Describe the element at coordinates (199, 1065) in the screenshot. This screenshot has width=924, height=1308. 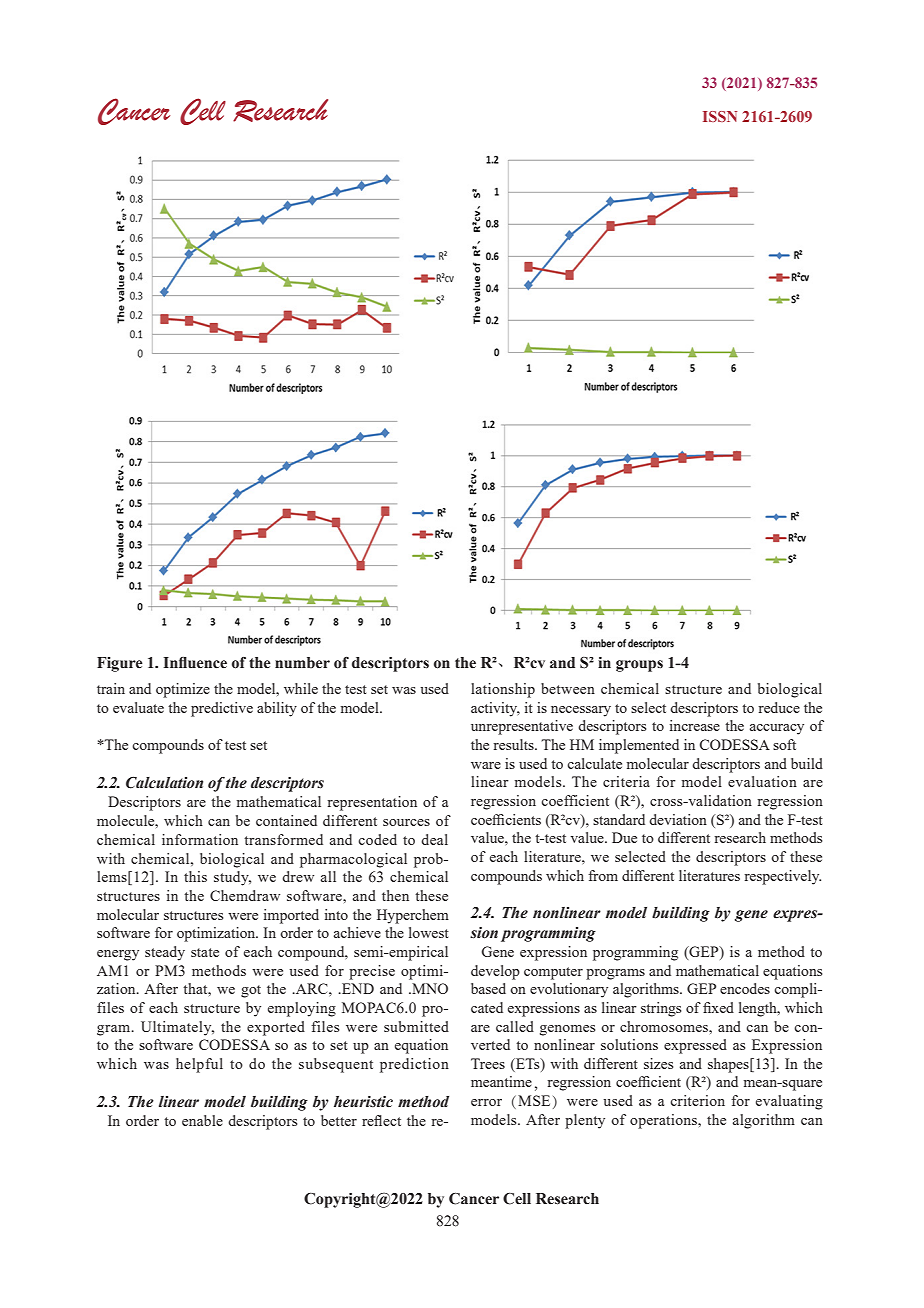
I see `helpful` at that location.
